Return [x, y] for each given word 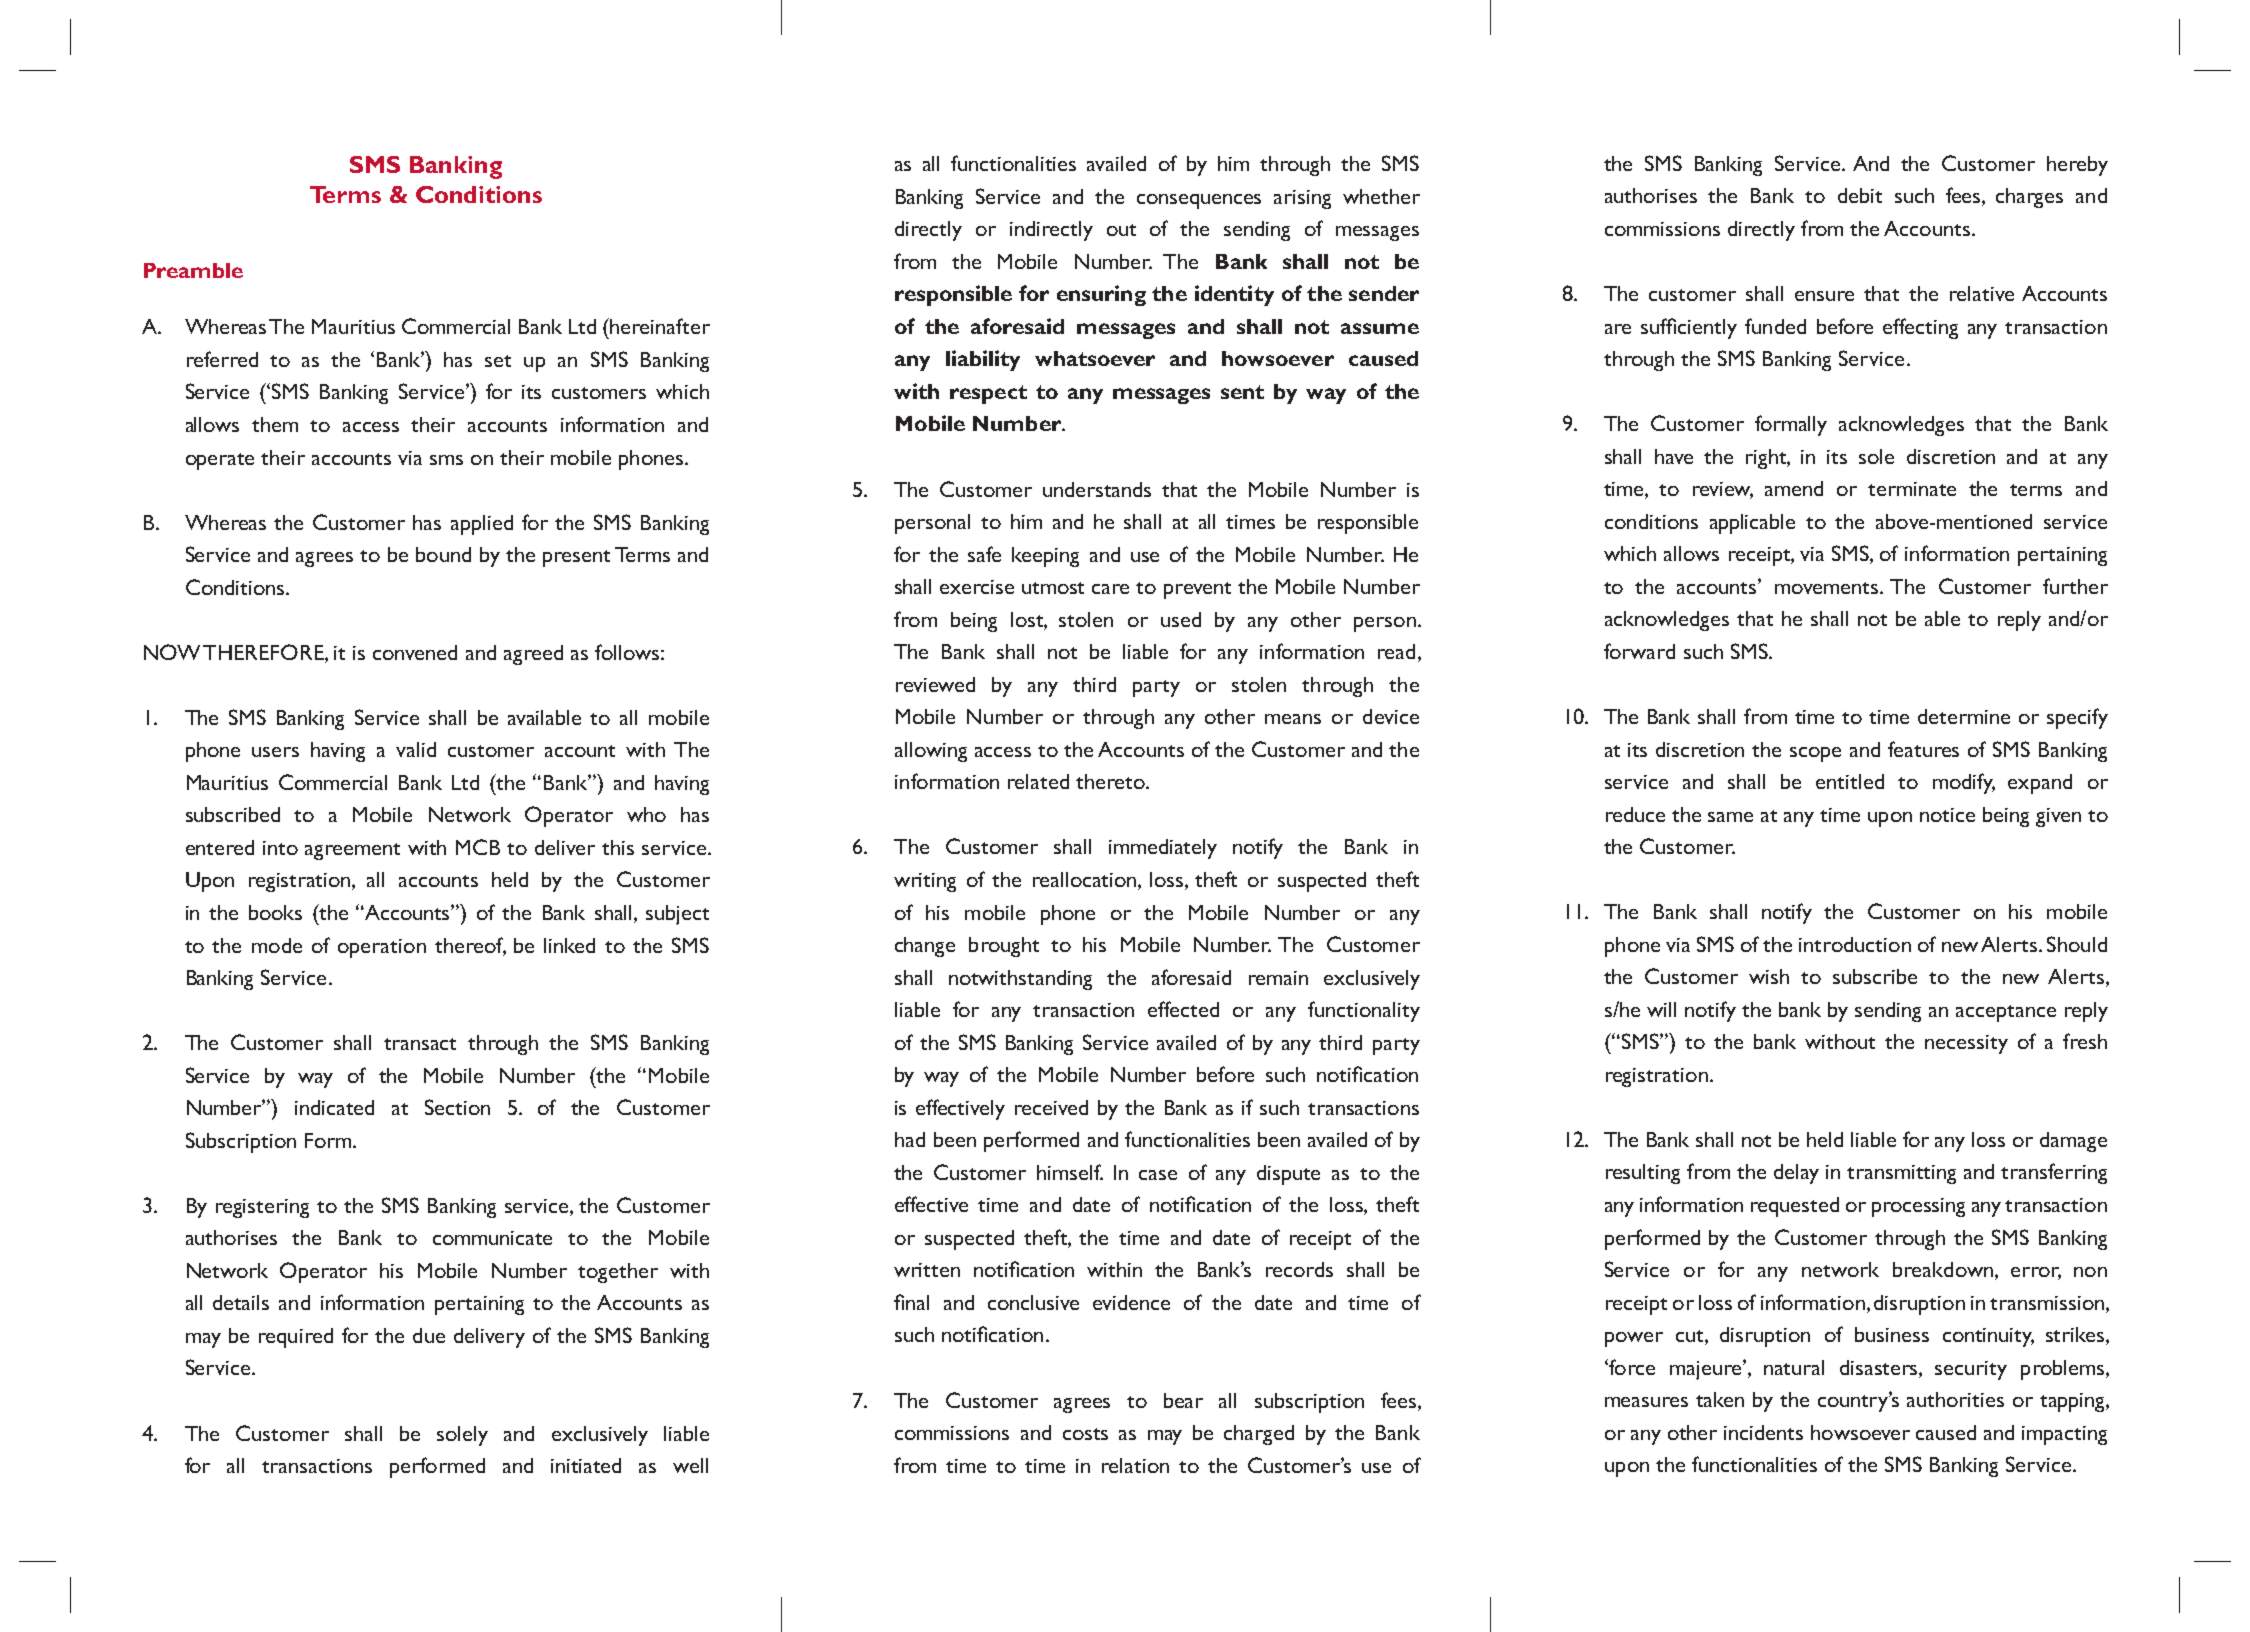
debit [1860, 195]
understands [1097, 489]
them [275, 424]
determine [1964, 716]
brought [1004, 947]
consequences [1199, 201]
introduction [1855, 944]
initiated [586, 1465]
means [1293, 719]
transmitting [1901, 1174]
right [1768, 459]
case [1158, 1175]
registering [262, 1208]
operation [382, 948]
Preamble [193, 270]
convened [415, 652]
